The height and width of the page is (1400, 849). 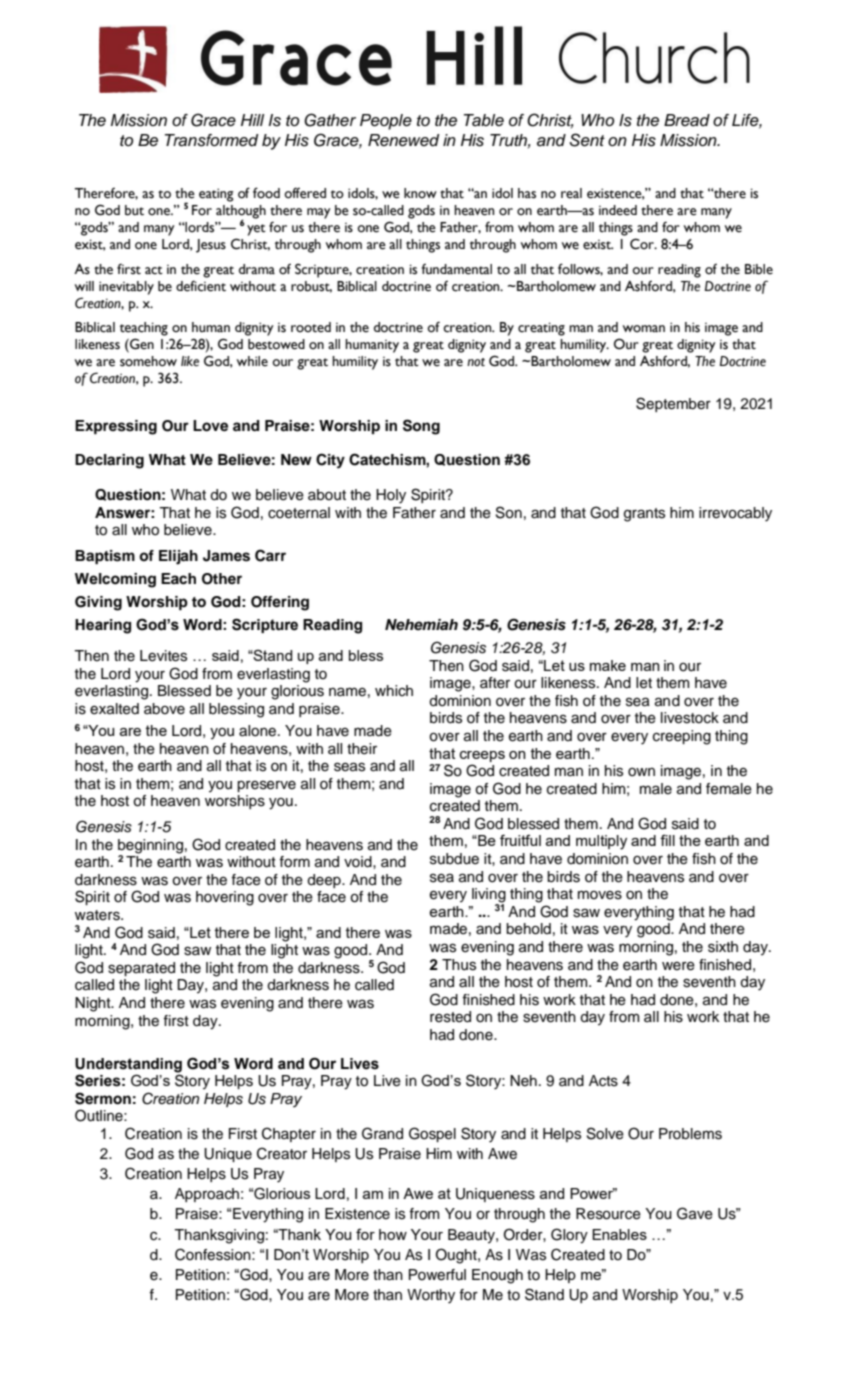 What do you see at coordinates (457, 1256) in the page?
I see `Ought` at bounding box center [457, 1256].
